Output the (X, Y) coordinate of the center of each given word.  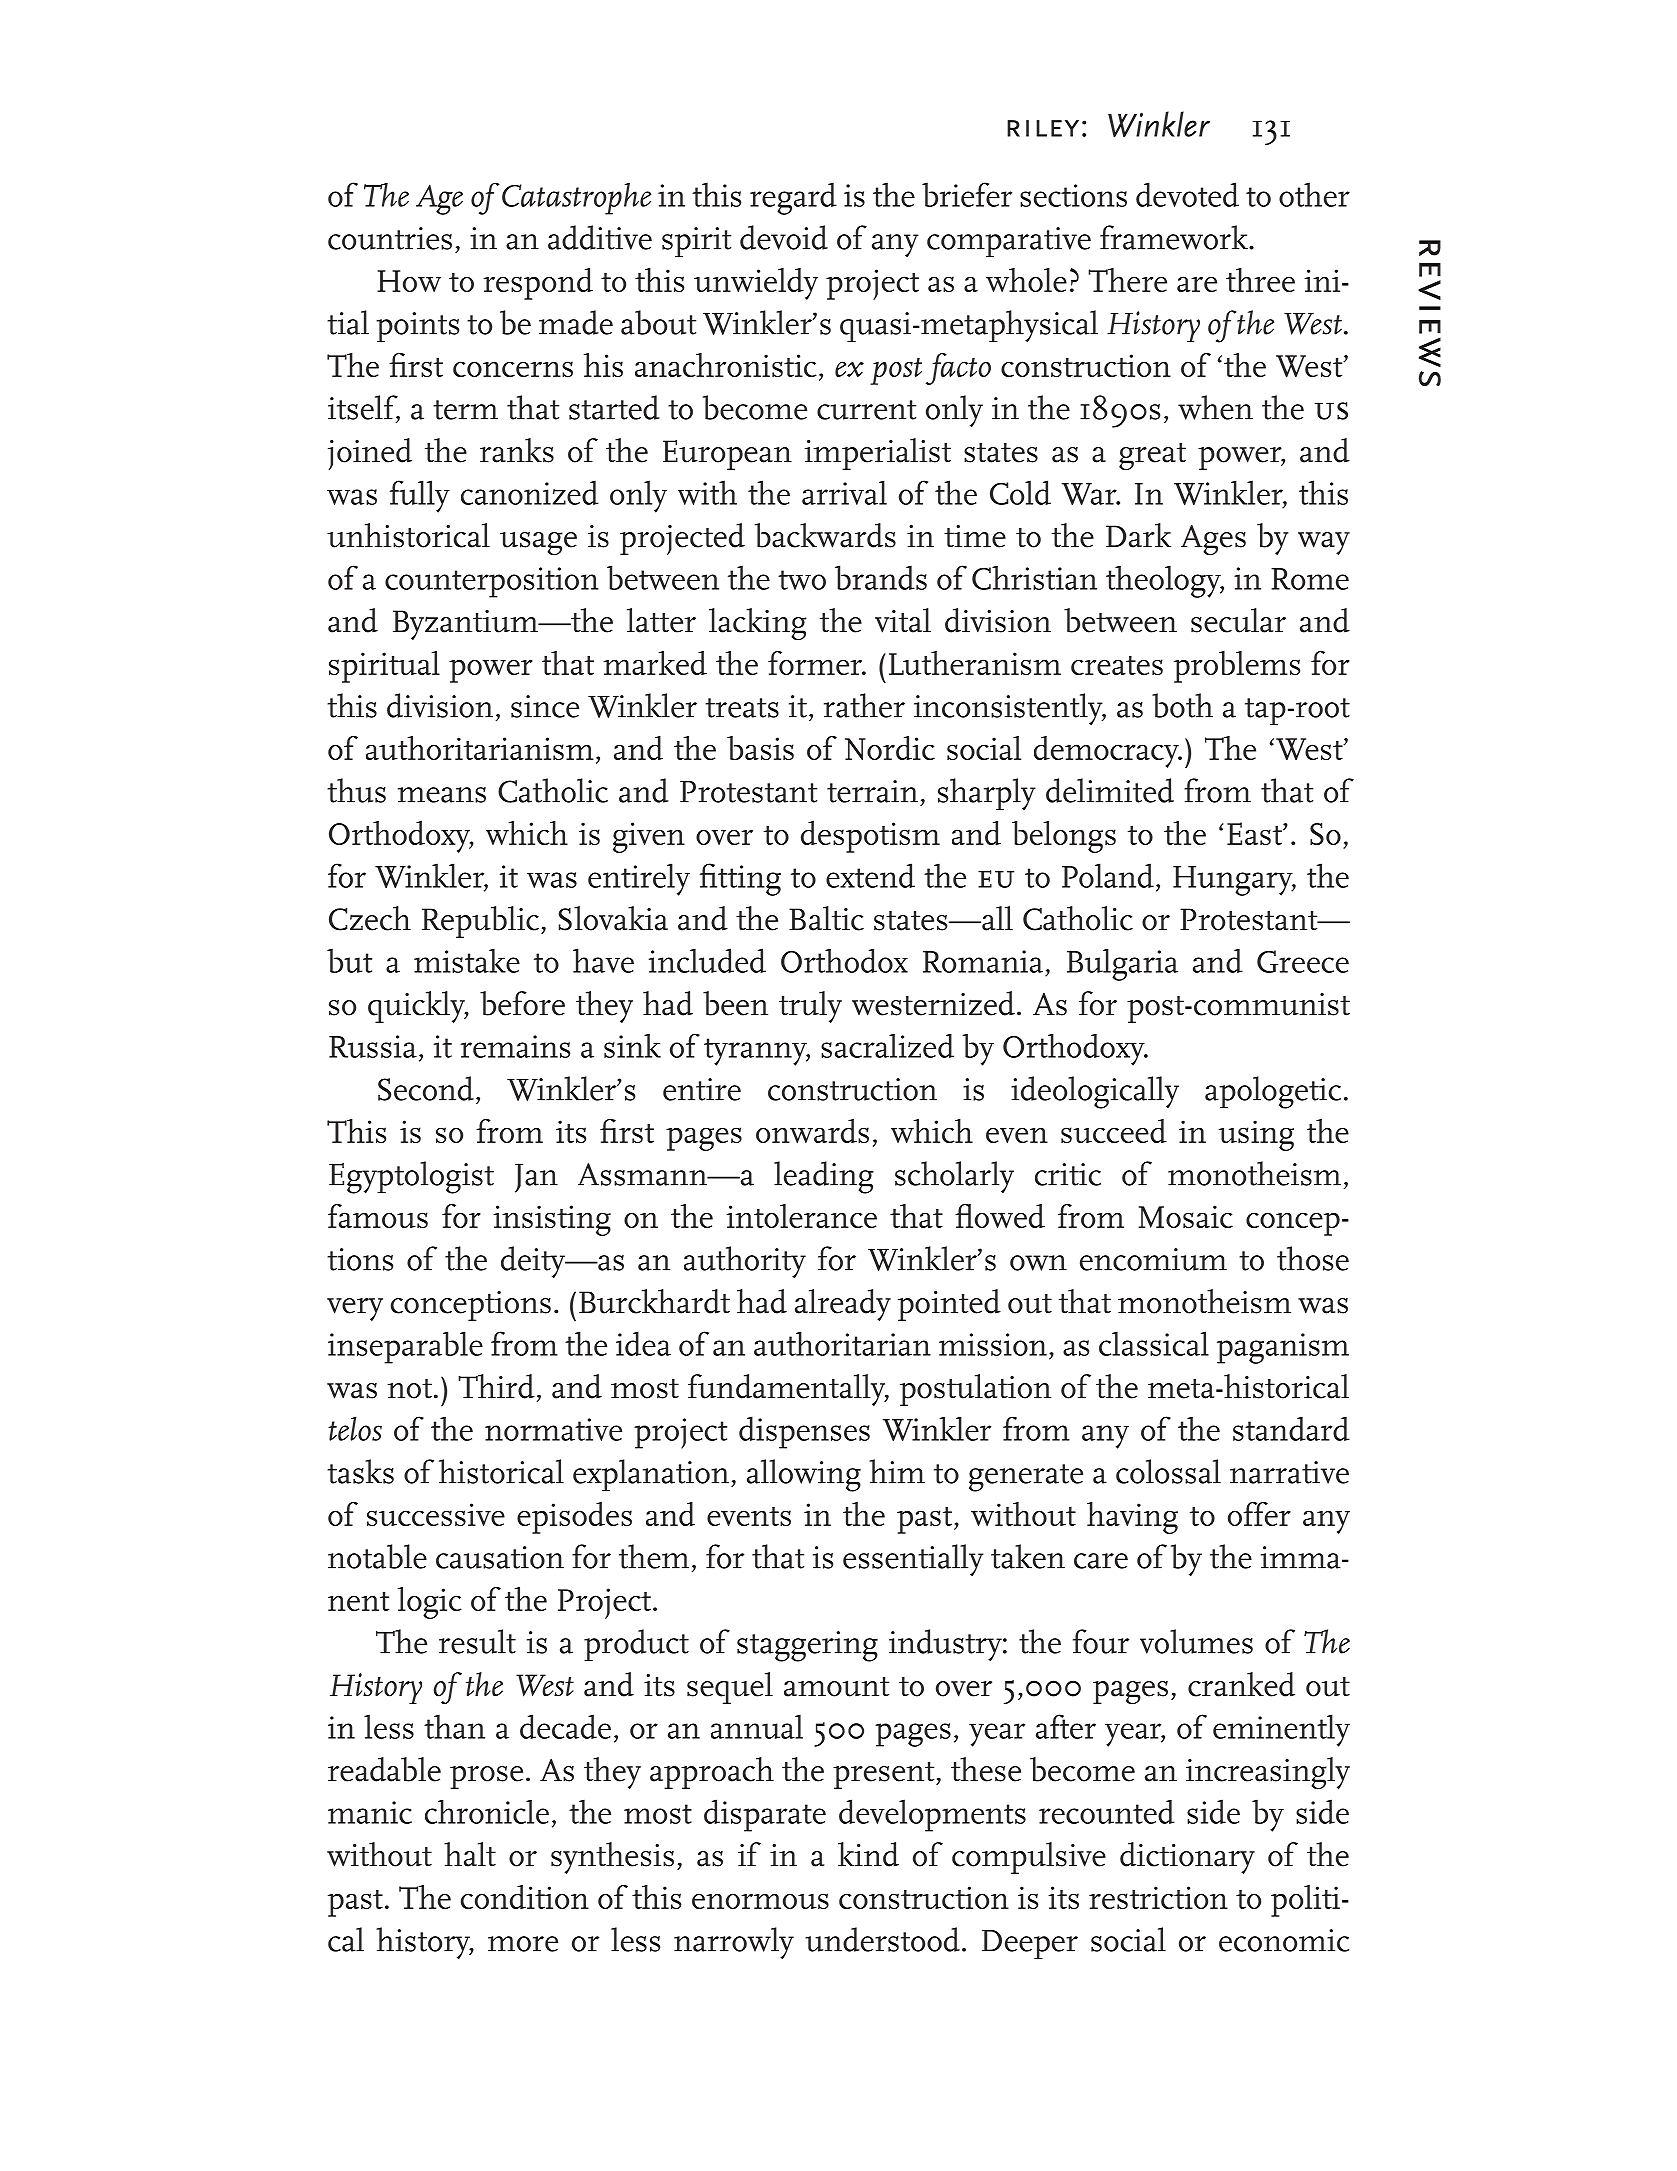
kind (868, 1854)
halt (470, 1854)
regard (793, 199)
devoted (1187, 194)
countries (390, 238)
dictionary (1187, 1858)
